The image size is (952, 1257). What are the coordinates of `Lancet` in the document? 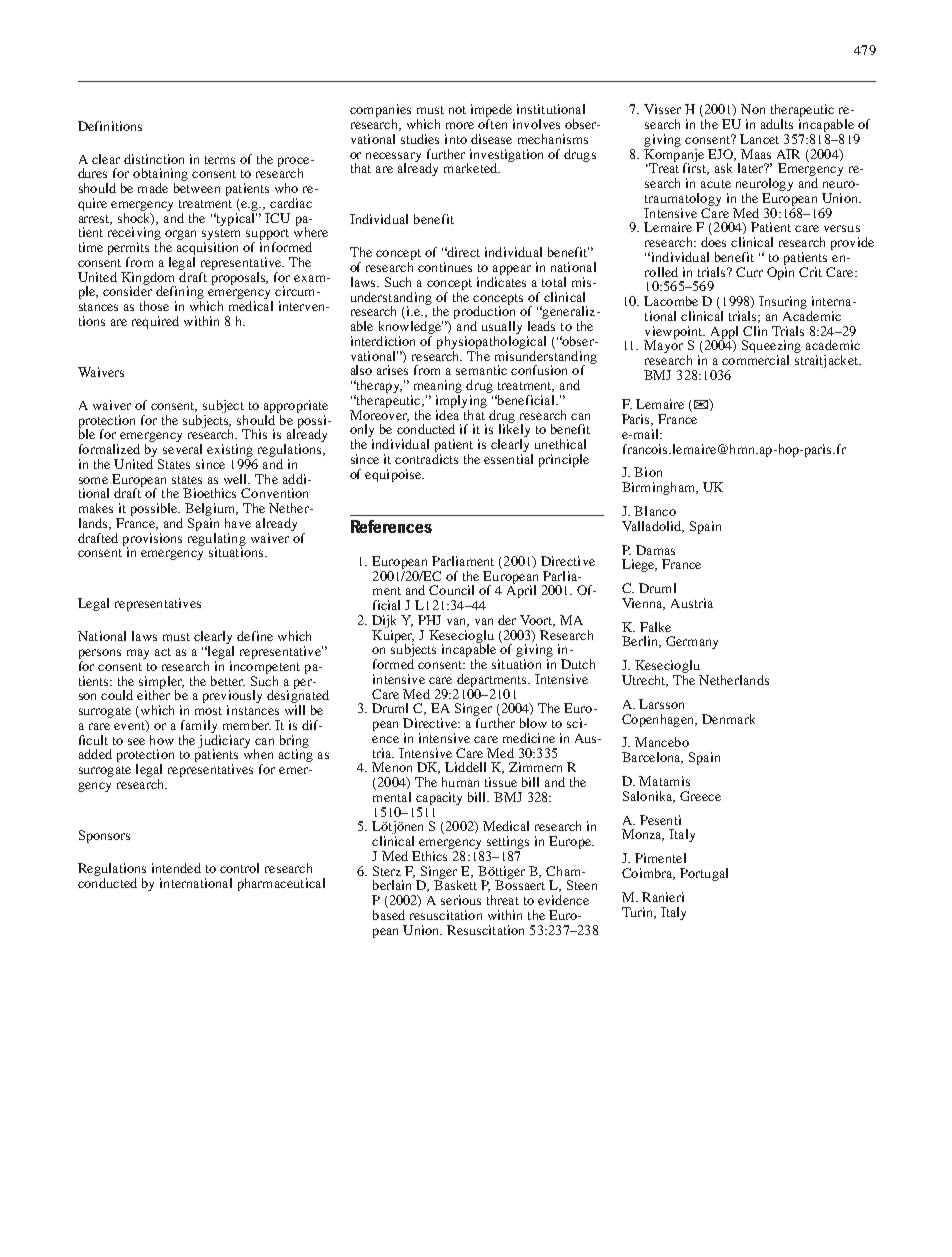 It's located at (759, 139).
